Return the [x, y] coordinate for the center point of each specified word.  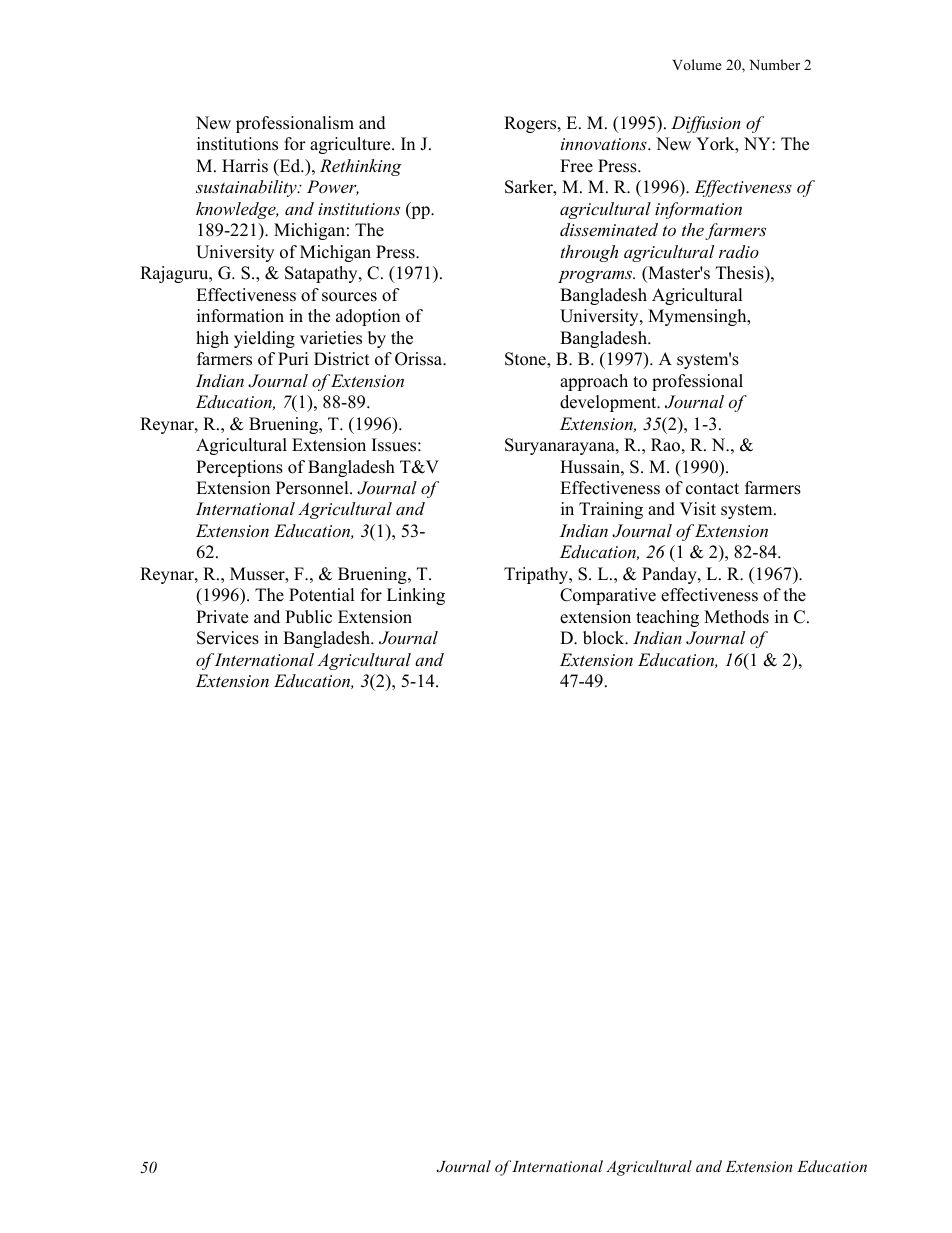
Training [611, 510]
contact [712, 489]
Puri [293, 359]
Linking [416, 596]
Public [308, 617]
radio [739, 251]
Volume [697, 64]
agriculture [351, 145]
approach [594, 382]
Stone [526, 360]
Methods [736, 617]
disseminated [609, 229]
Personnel [313, 488]
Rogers [531, 124]
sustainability [247, 188]
